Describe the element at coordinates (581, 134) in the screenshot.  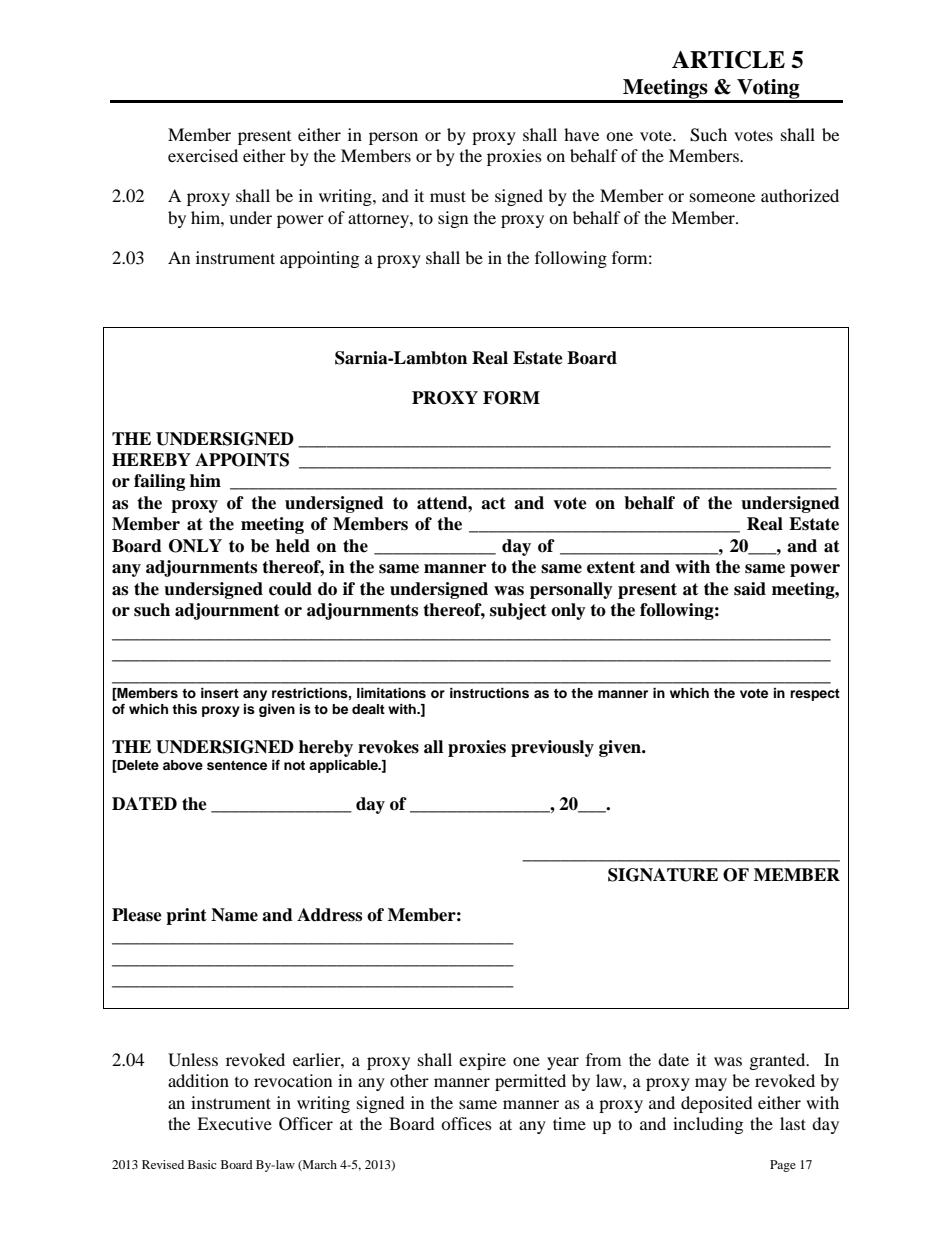
I see `have` at that location.
